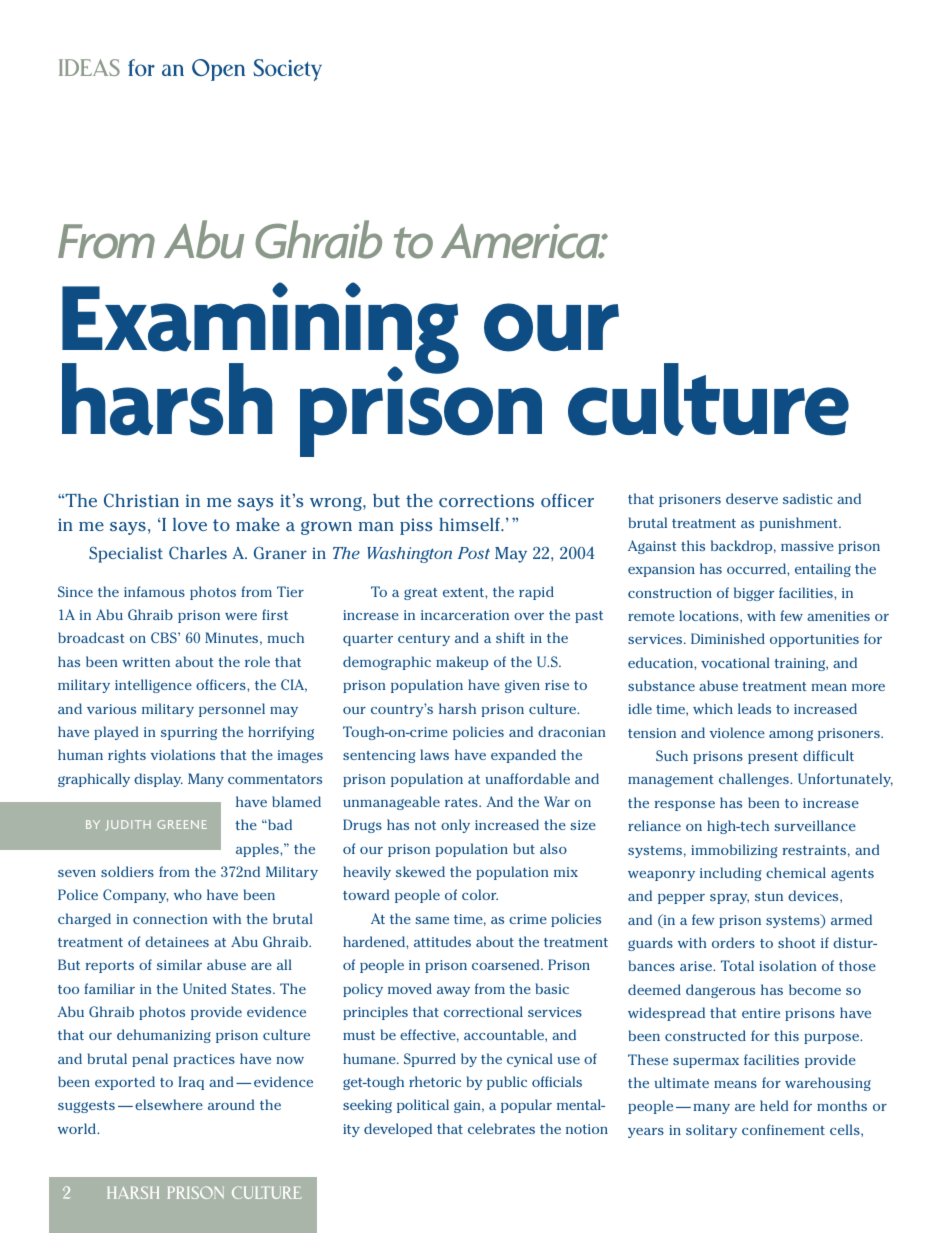  What do you see at coordinates (486, 500) in the image?
I see `corrections` at bounding box center [486, 500].
